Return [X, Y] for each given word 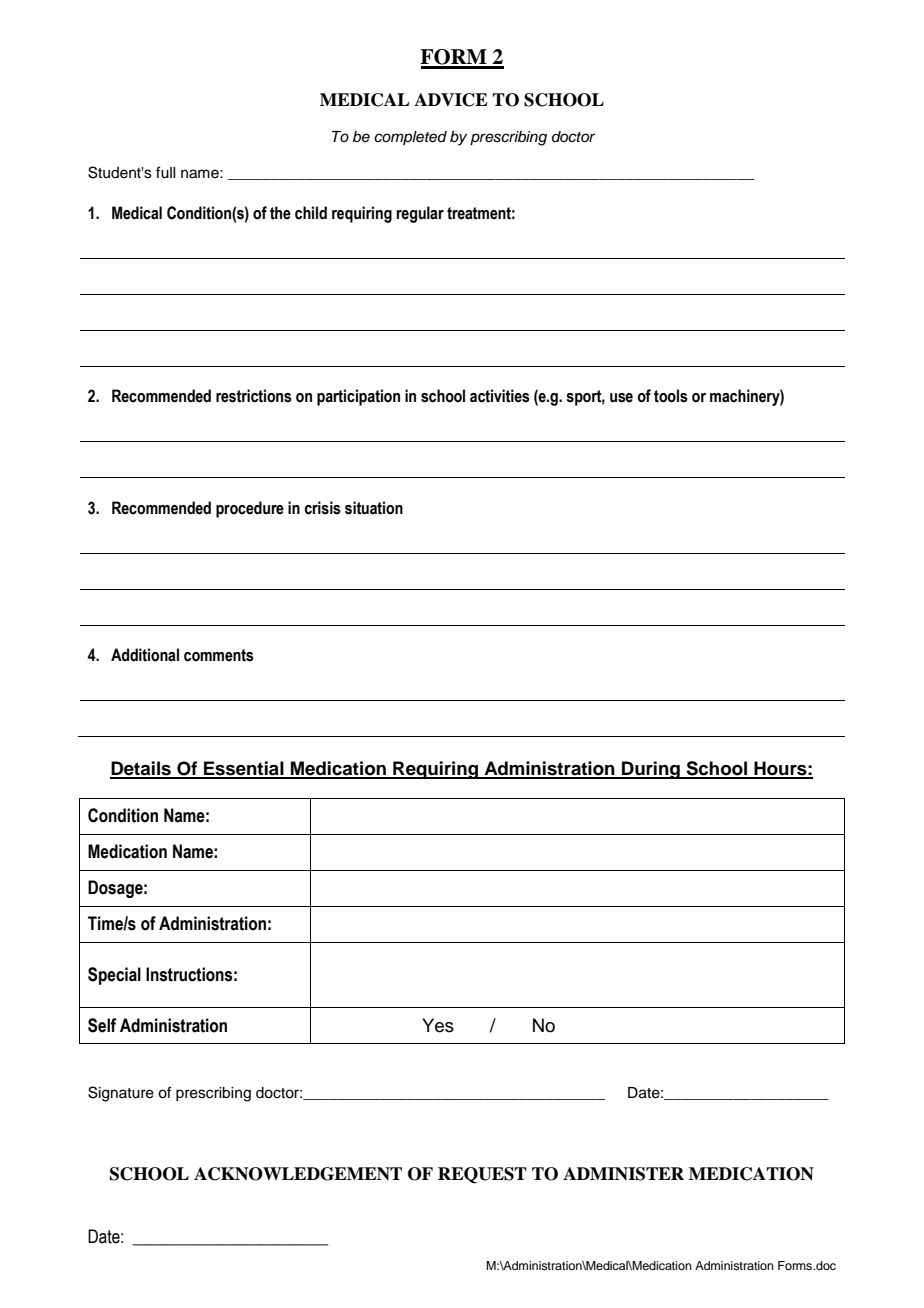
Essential [244, 769]
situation [374, 508]
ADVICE [451, 100]
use [621, 398]
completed [410, 138]
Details [141, 769]
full [165, 172]
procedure [250, 509]
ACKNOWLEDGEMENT [298, 1174]
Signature [121, 1094]
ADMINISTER [623, 1174]
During [651, 770]
